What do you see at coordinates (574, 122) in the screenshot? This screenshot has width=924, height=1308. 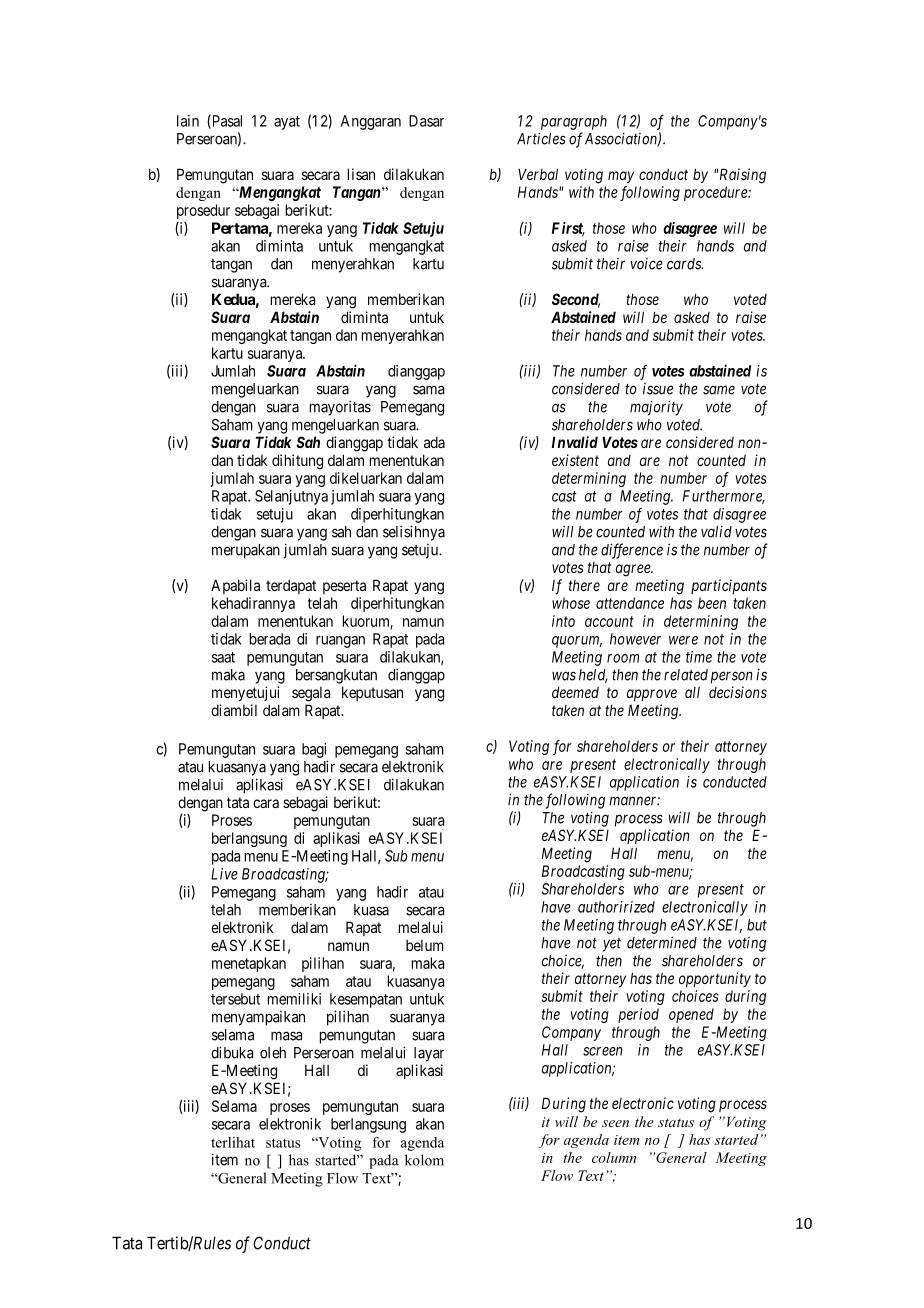 I see `paragraph` at bounding box center [574, 122].
